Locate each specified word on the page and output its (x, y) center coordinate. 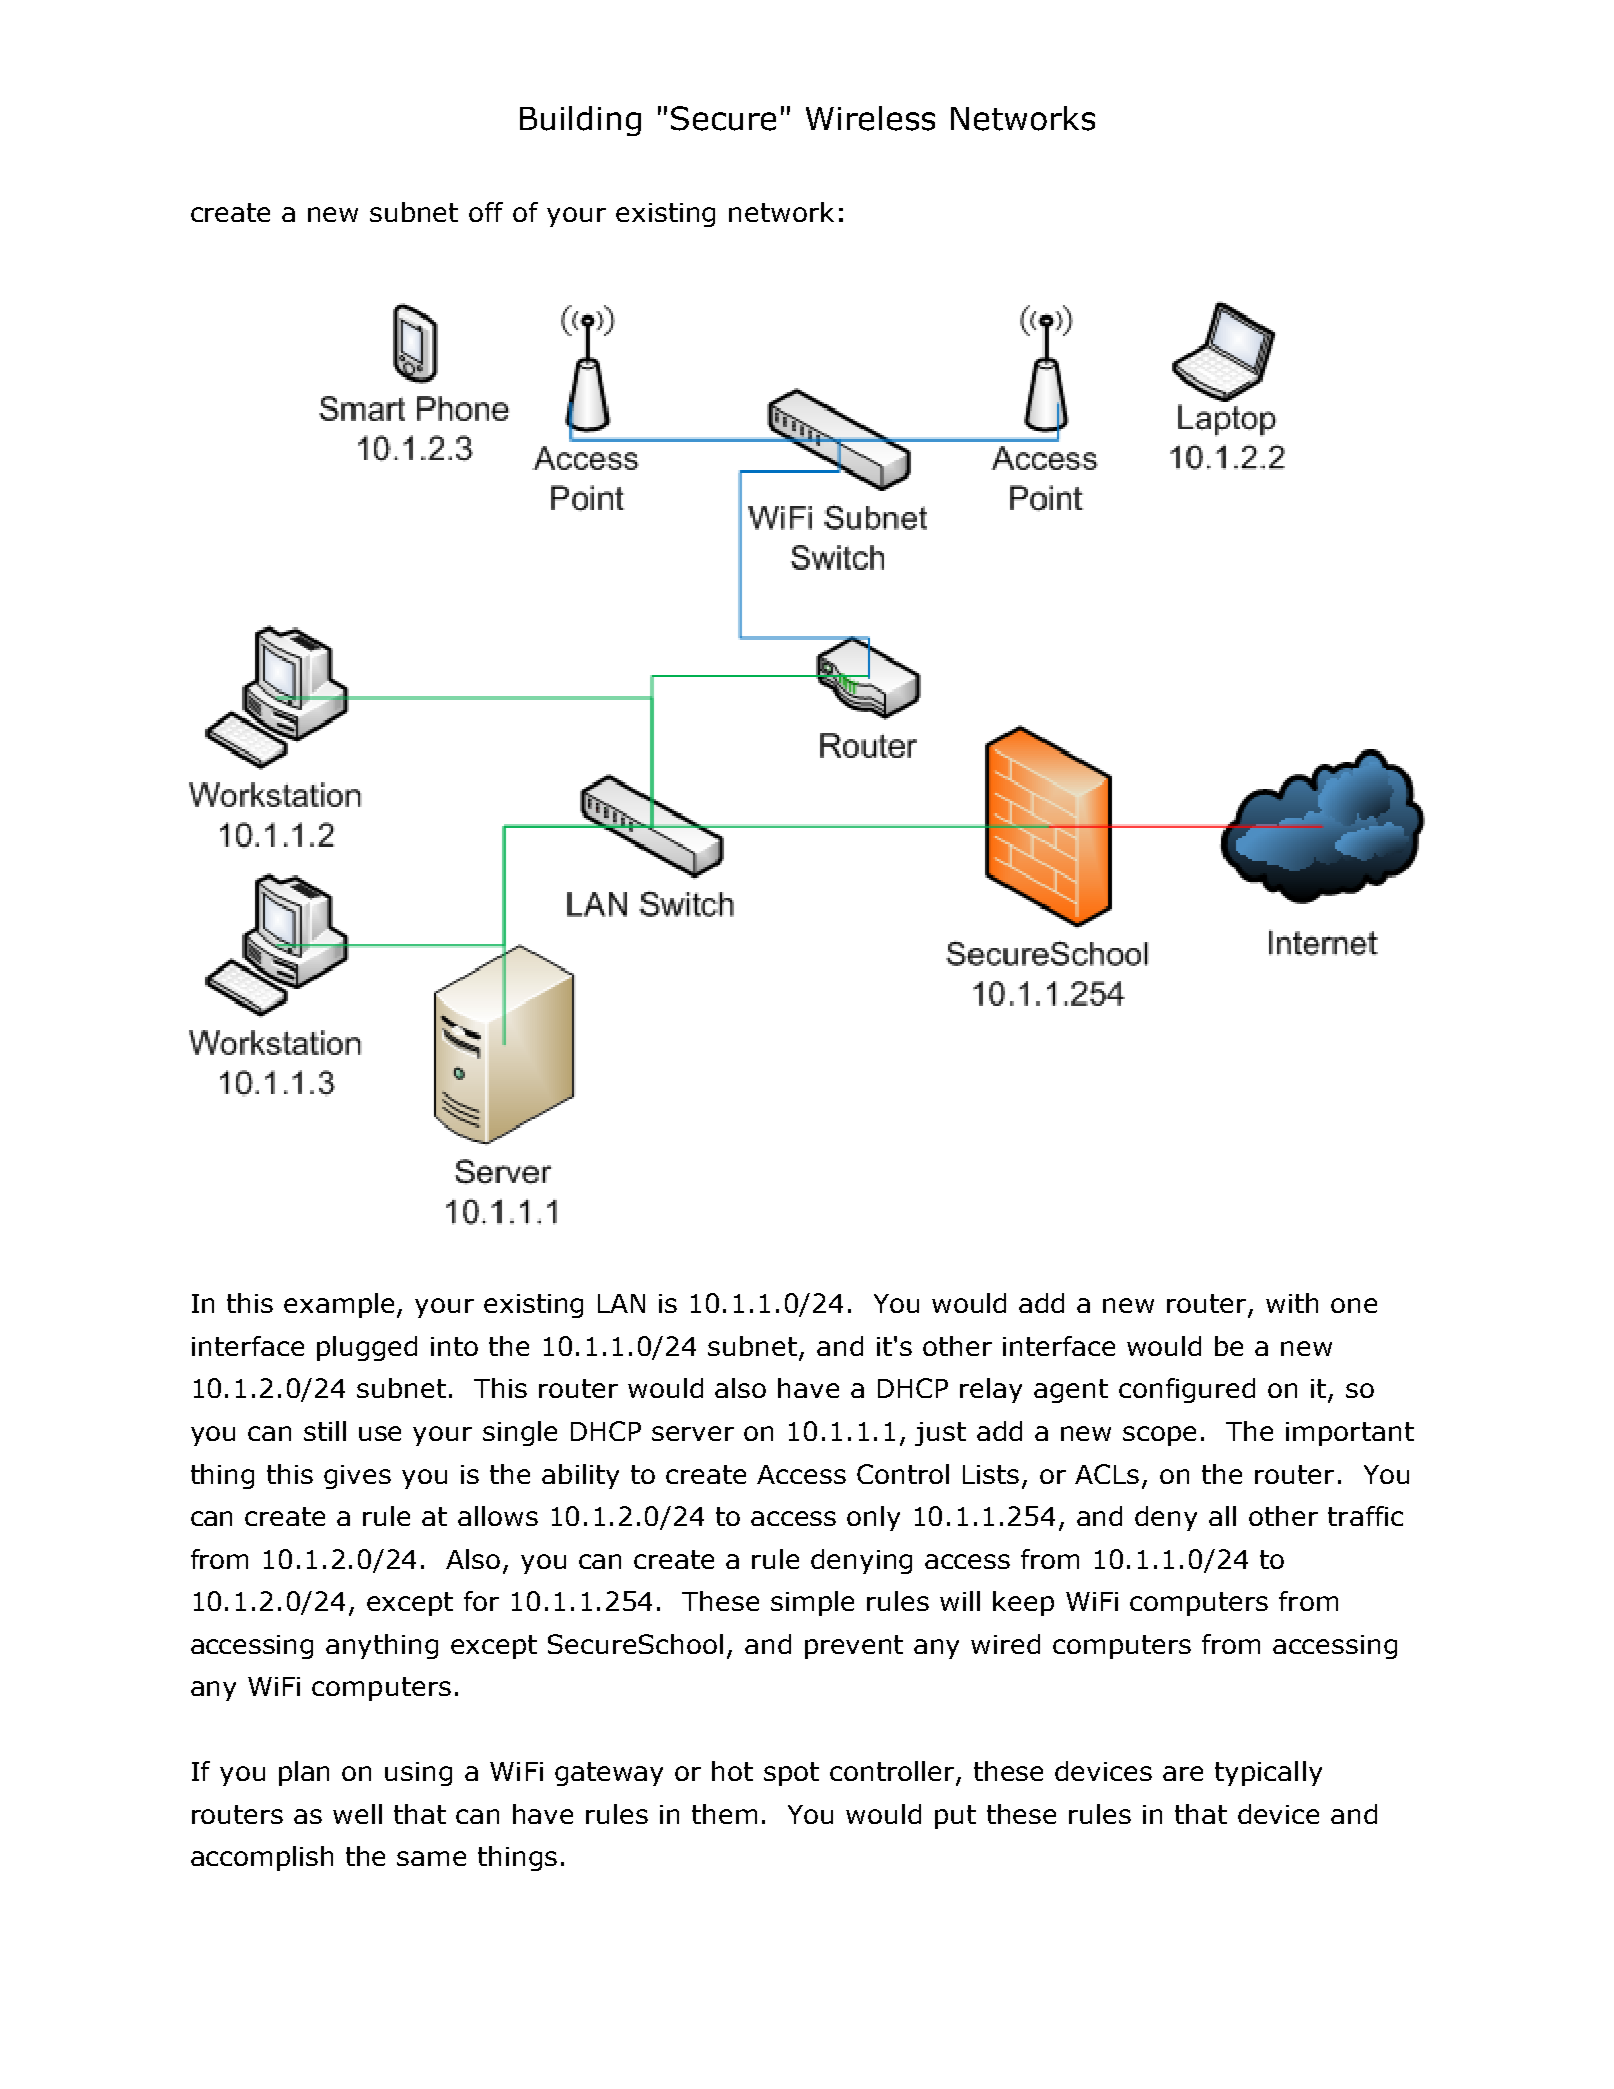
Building (580, 121)
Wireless (870, 118)
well (357, 1814)
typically (1268, 1773)
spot (791, 1774)
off (486, 212)
